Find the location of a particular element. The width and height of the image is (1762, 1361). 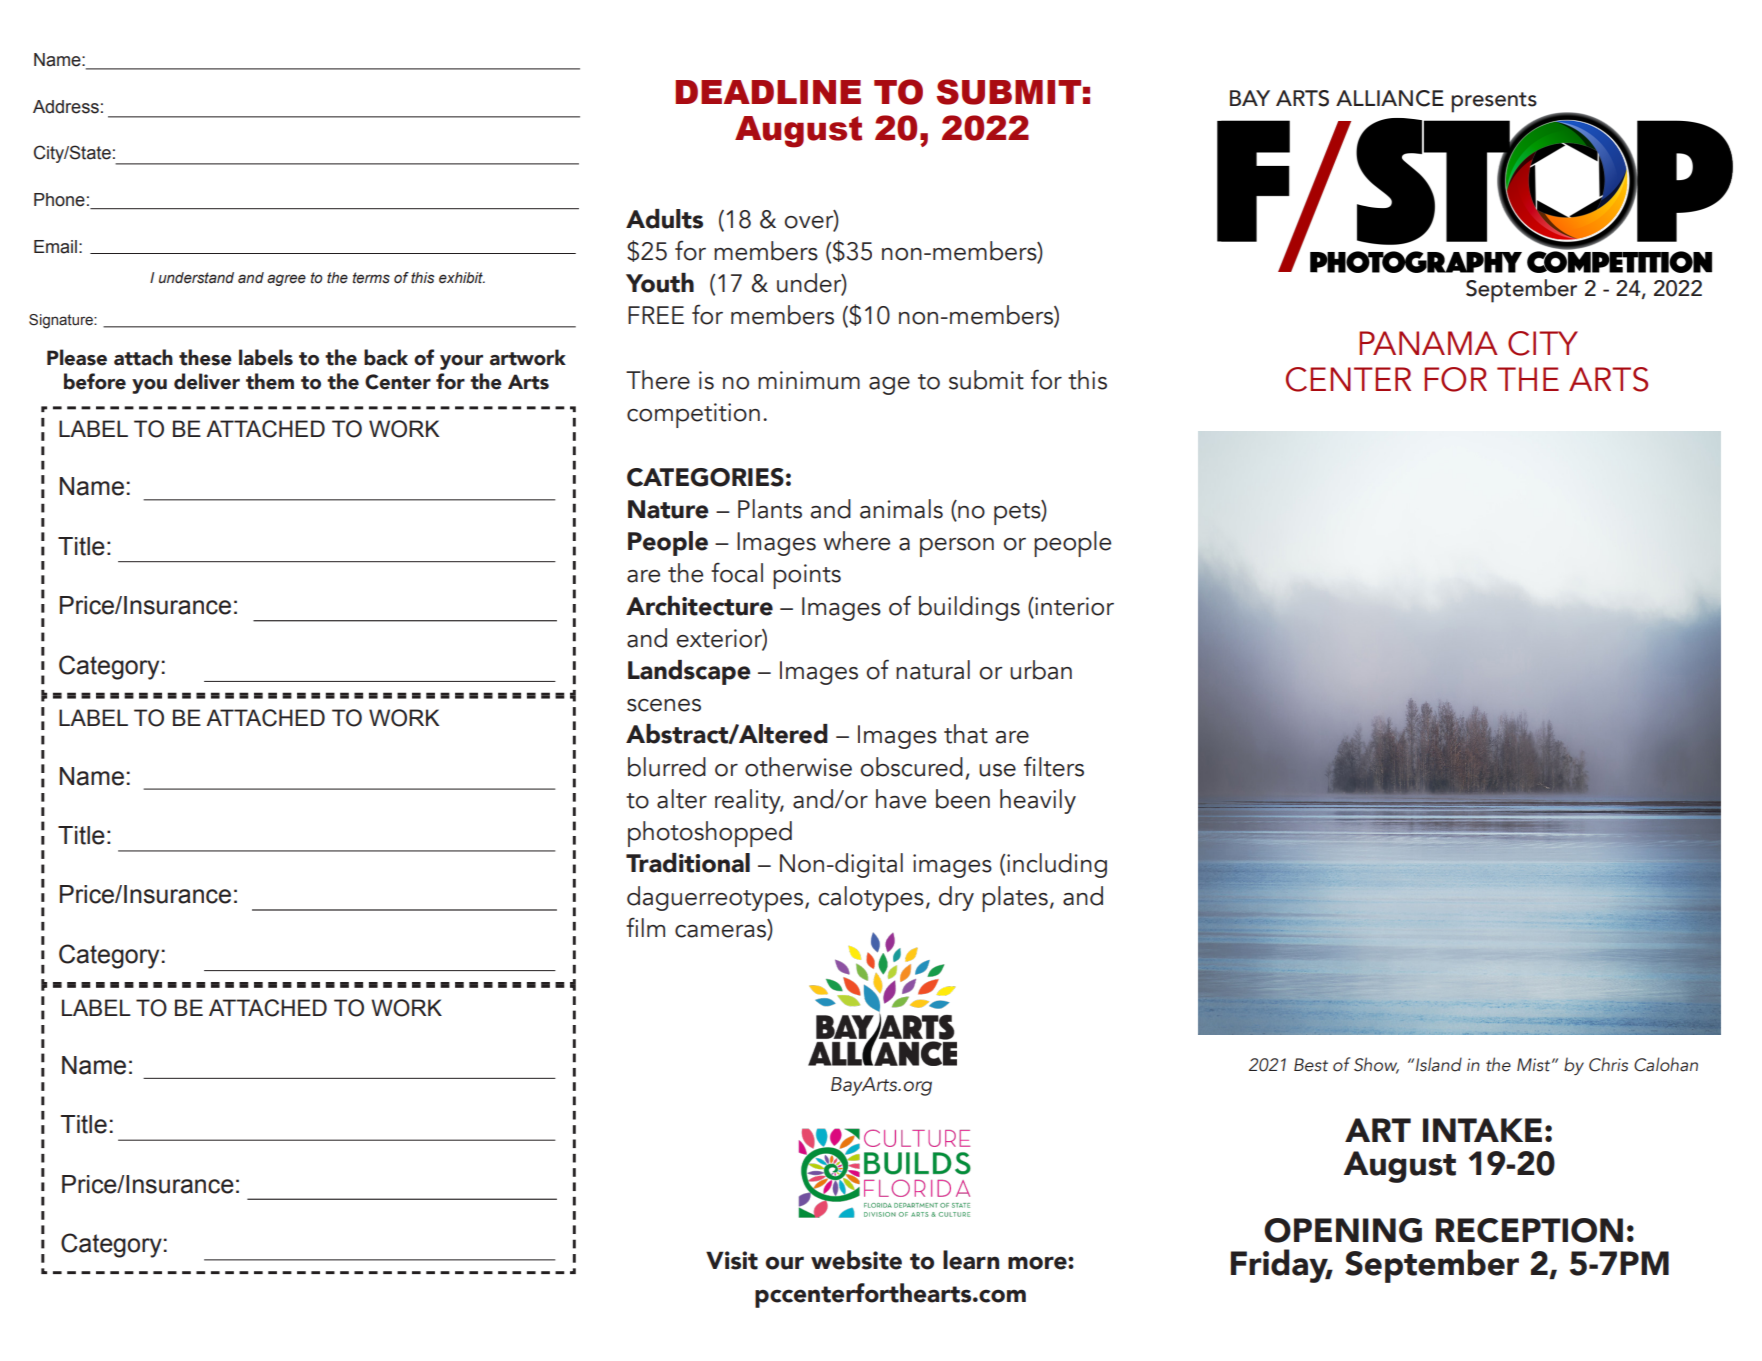

natural is located at coordinates (933, 670).
